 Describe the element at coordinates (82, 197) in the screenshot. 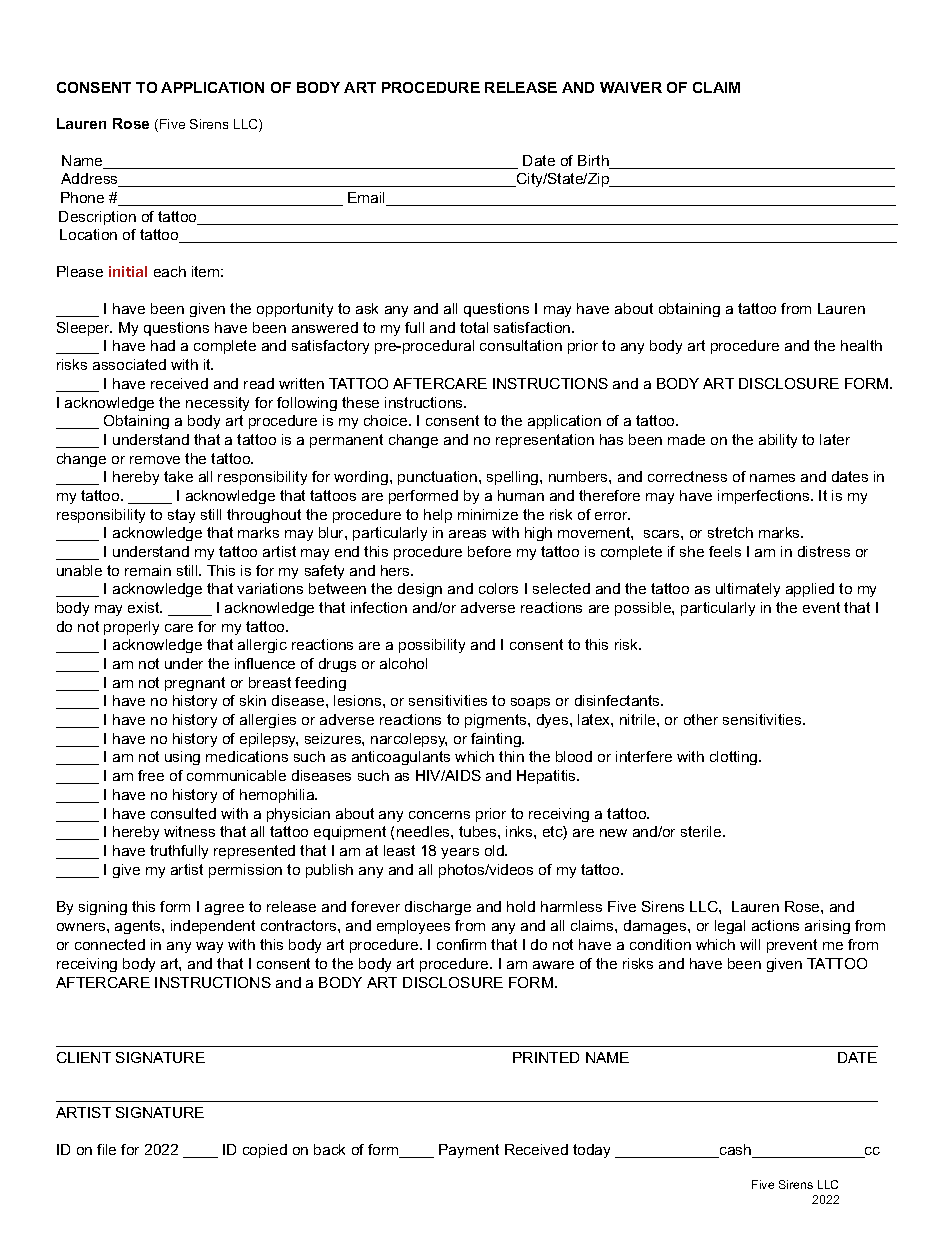

I see `Phone` at that location.
